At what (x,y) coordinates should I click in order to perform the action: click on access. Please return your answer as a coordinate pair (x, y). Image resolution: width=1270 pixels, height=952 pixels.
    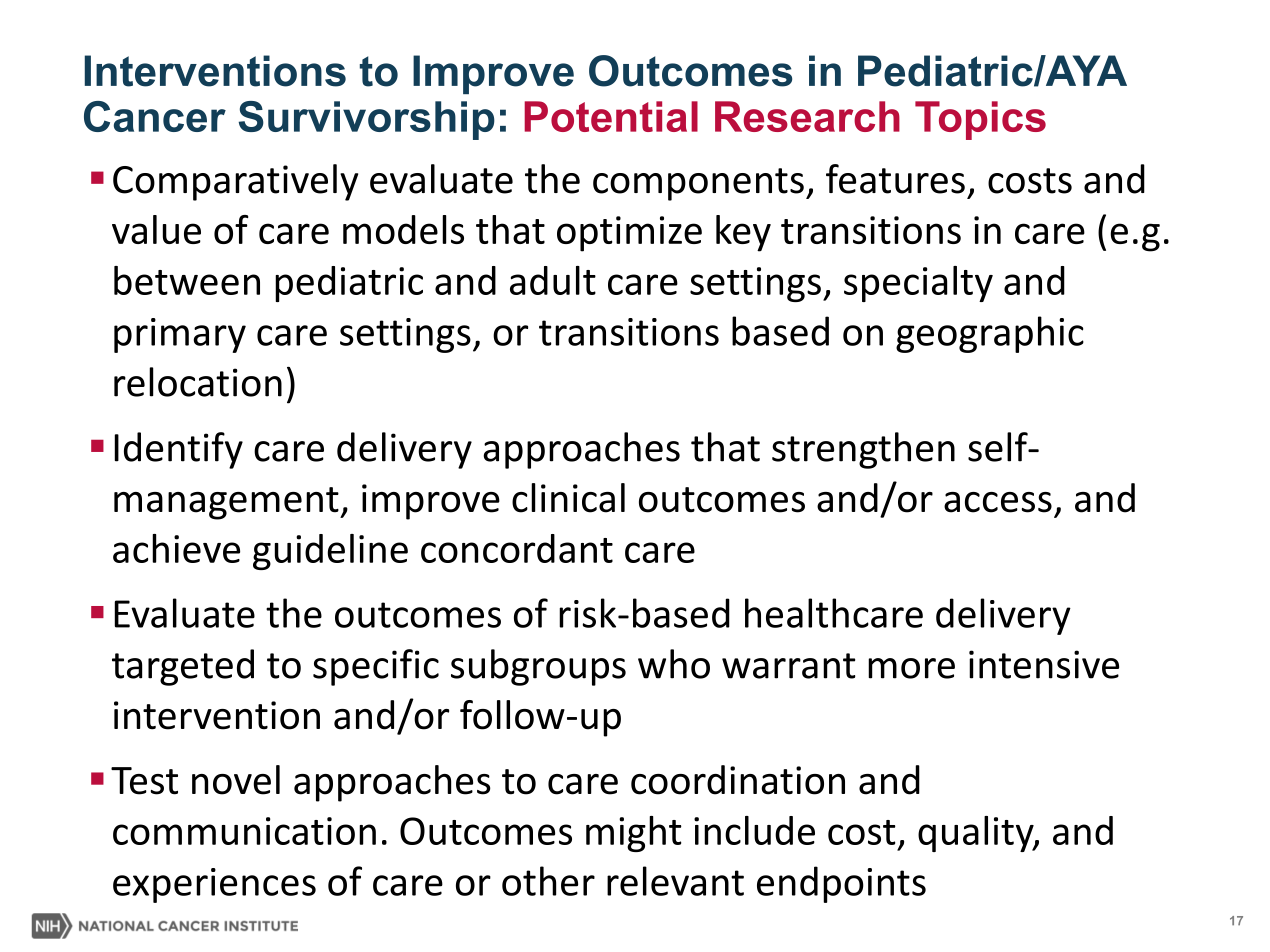
    Looking at the image, I should click on (998, 502).
